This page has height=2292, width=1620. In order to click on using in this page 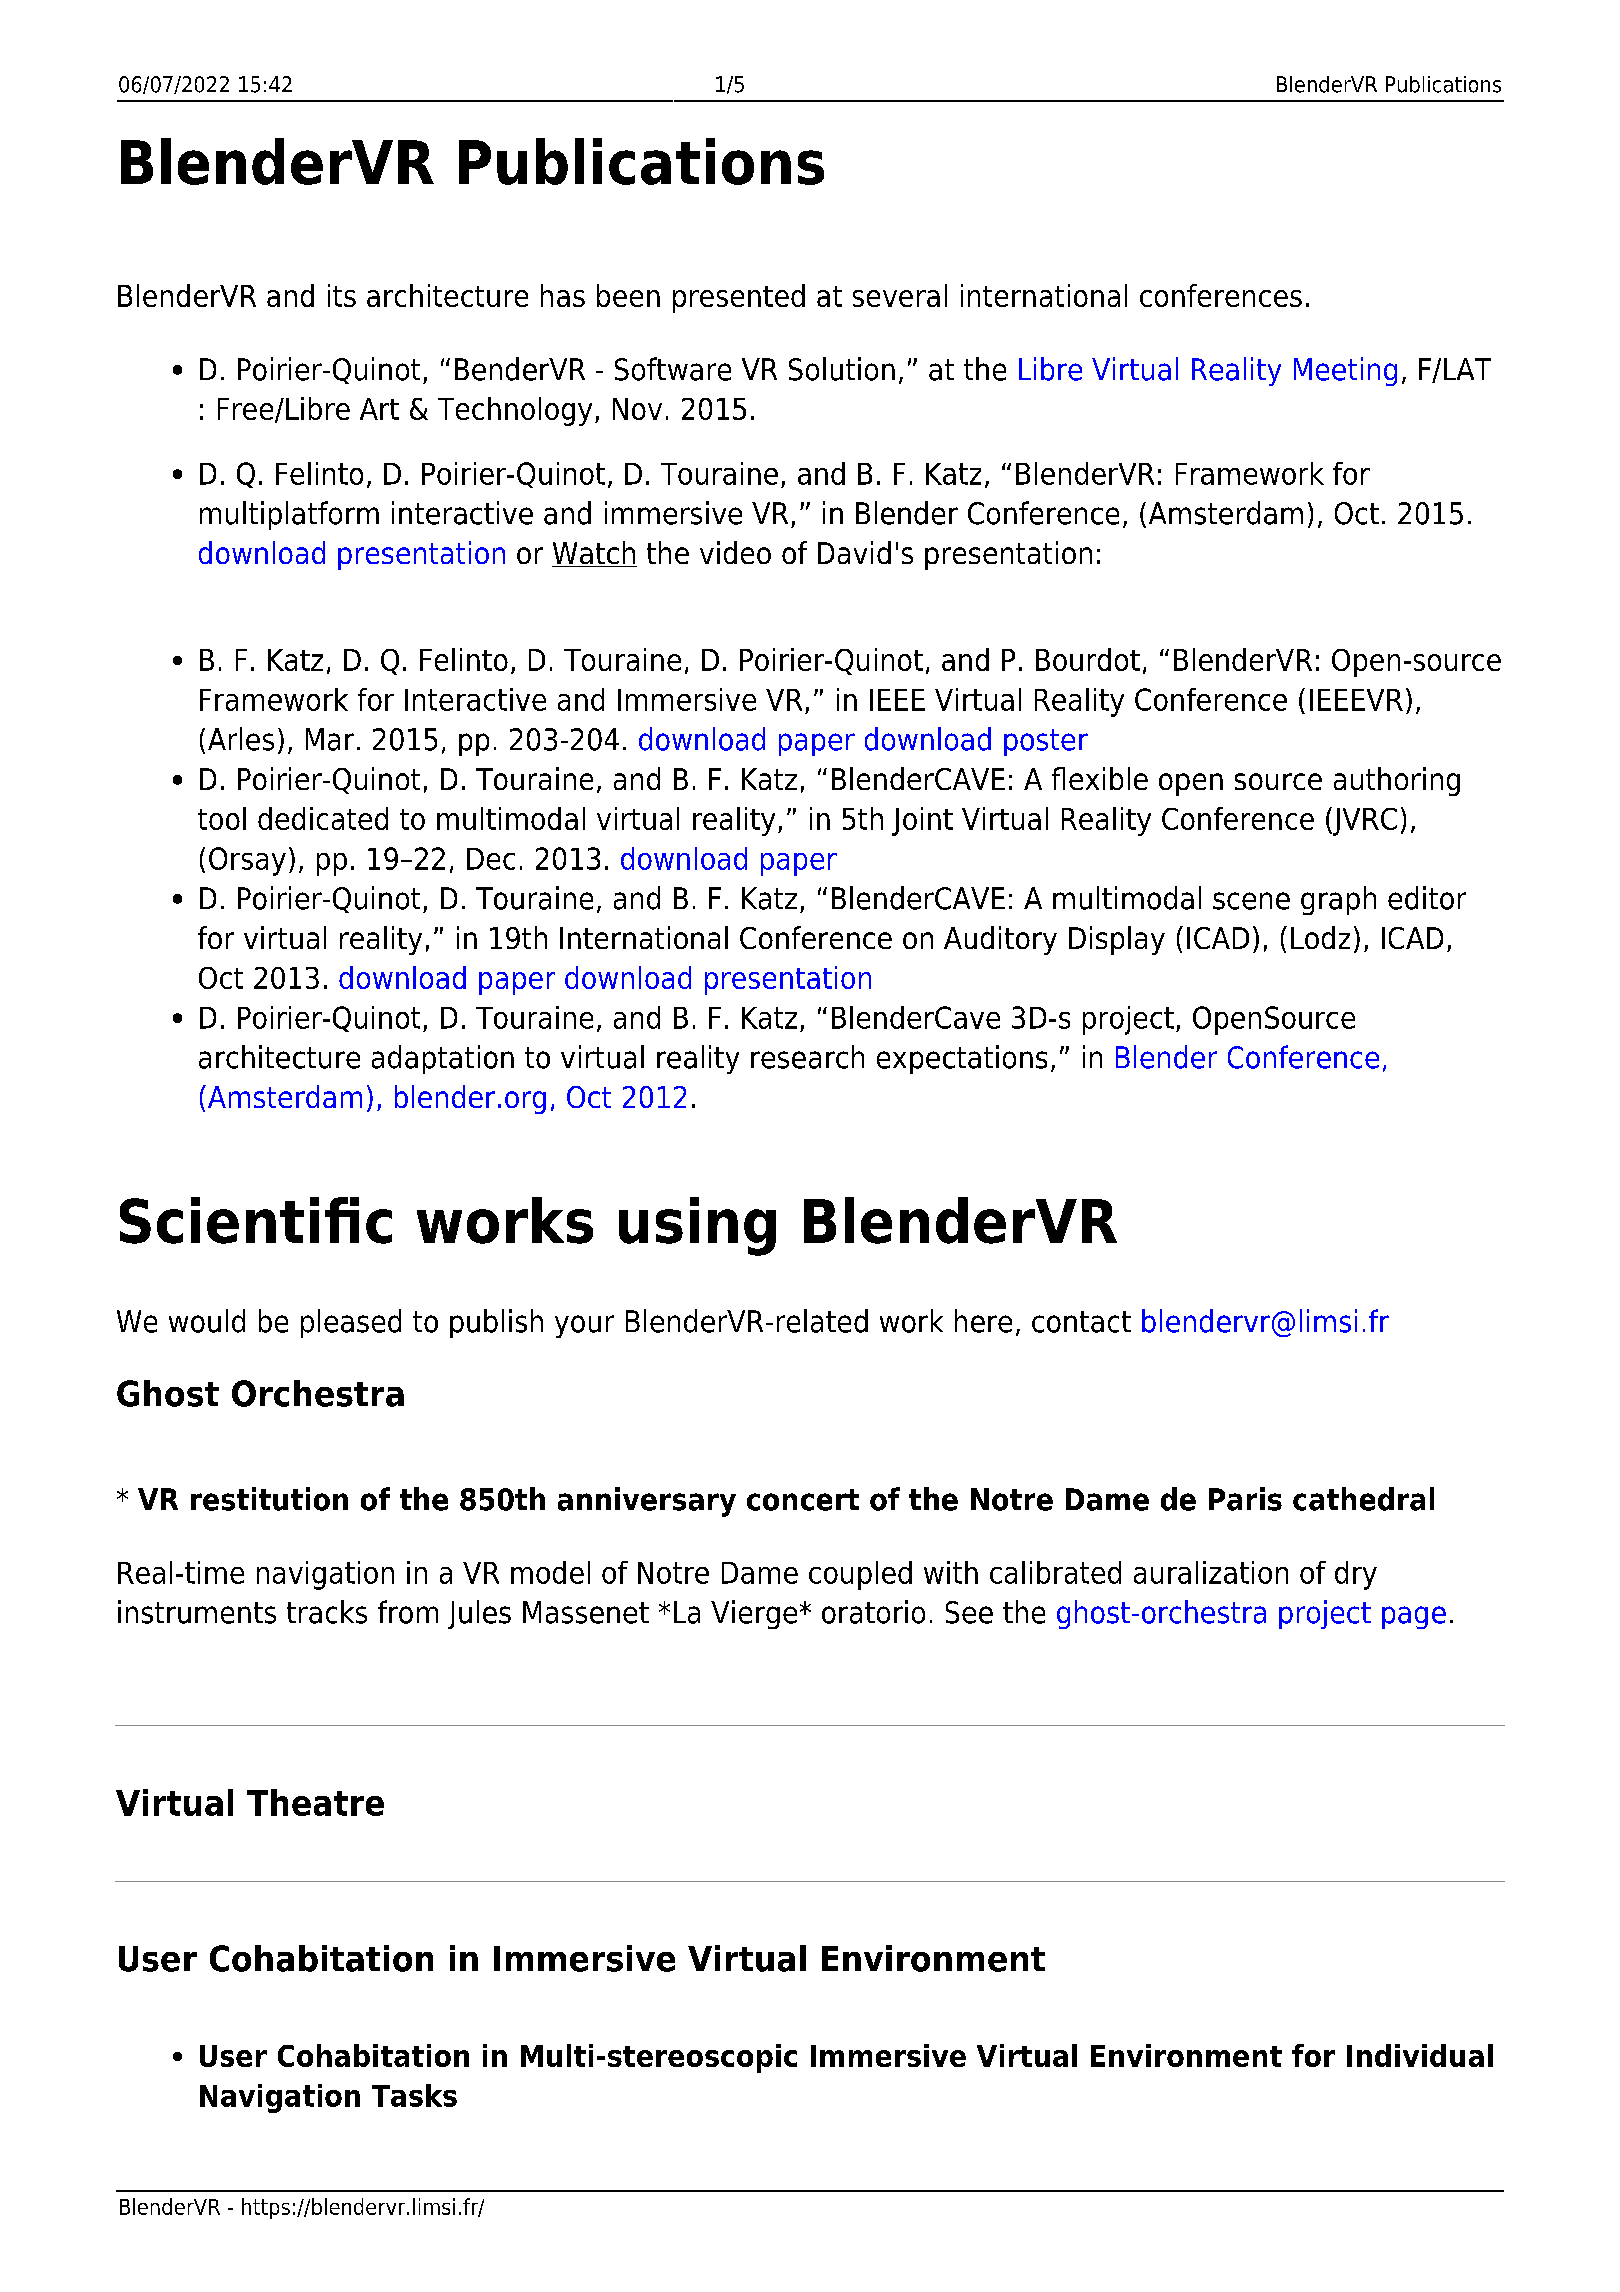, I will do `click(697, 1226)`.
